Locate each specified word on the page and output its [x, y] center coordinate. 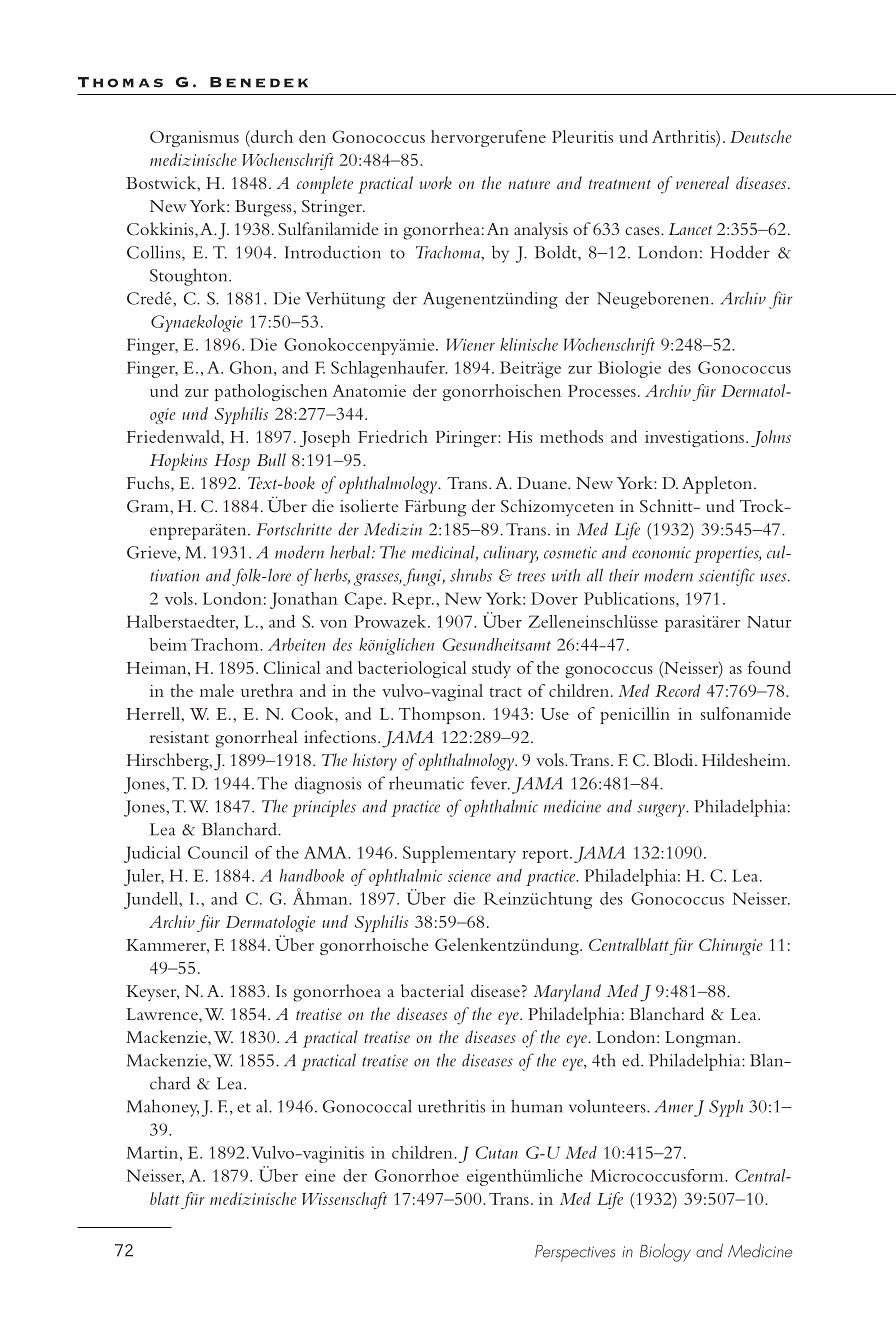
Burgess [264, 208]
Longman [702, 1039]
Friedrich [393, 436]
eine [320, 1175]
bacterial [432, 990]
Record [678, 690]
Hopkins [179, 462]
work [436, 182]
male [217, 690]
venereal [702, 182]
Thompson [440, 715]
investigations [694, 439]
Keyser [152, 993]
